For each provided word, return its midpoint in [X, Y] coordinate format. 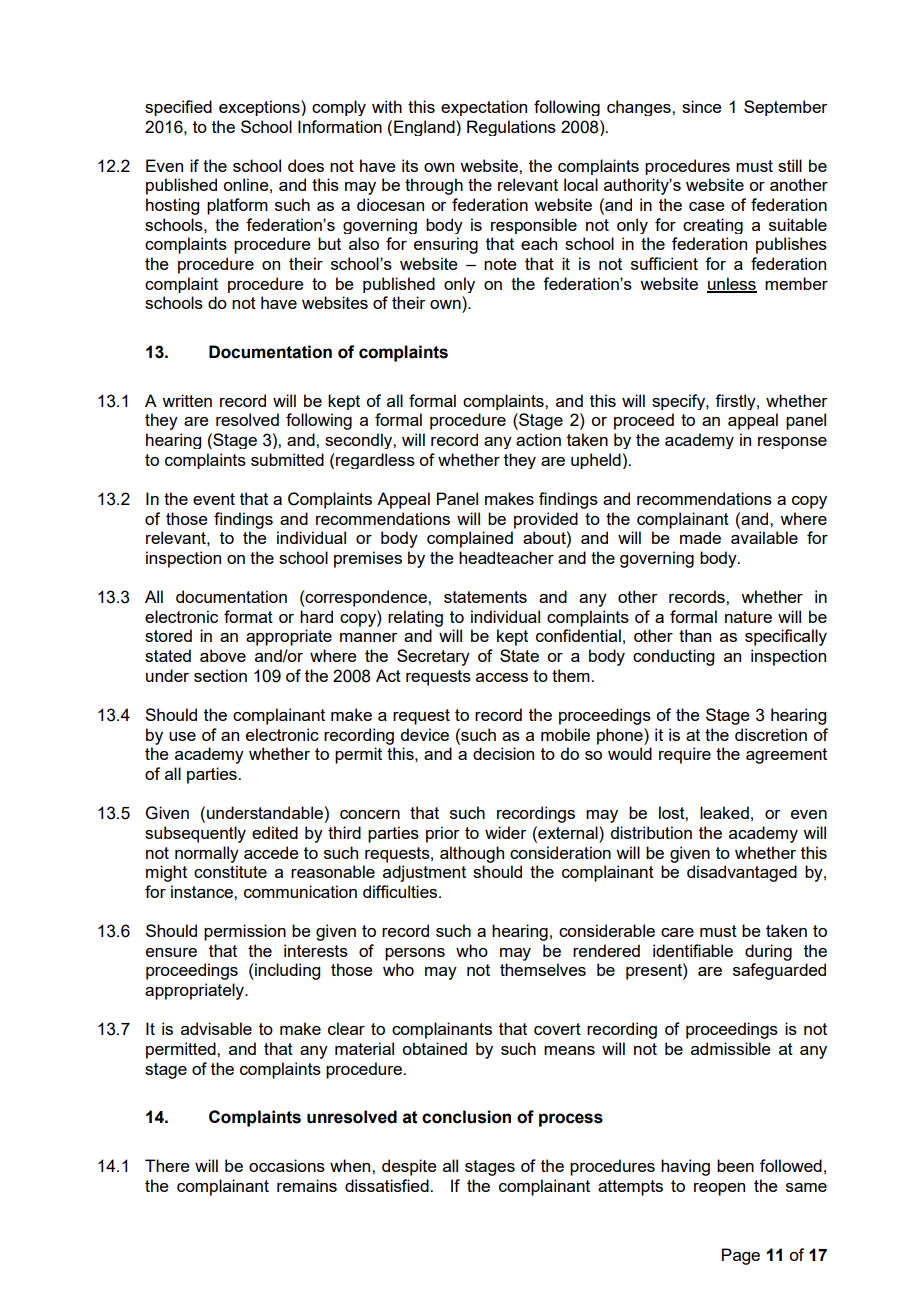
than [695, 635]
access [502, 677]
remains [307, 1185]
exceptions [260, 108]
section [220, 675]
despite [409, 1167]
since [702, 106]
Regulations [511, 128]
